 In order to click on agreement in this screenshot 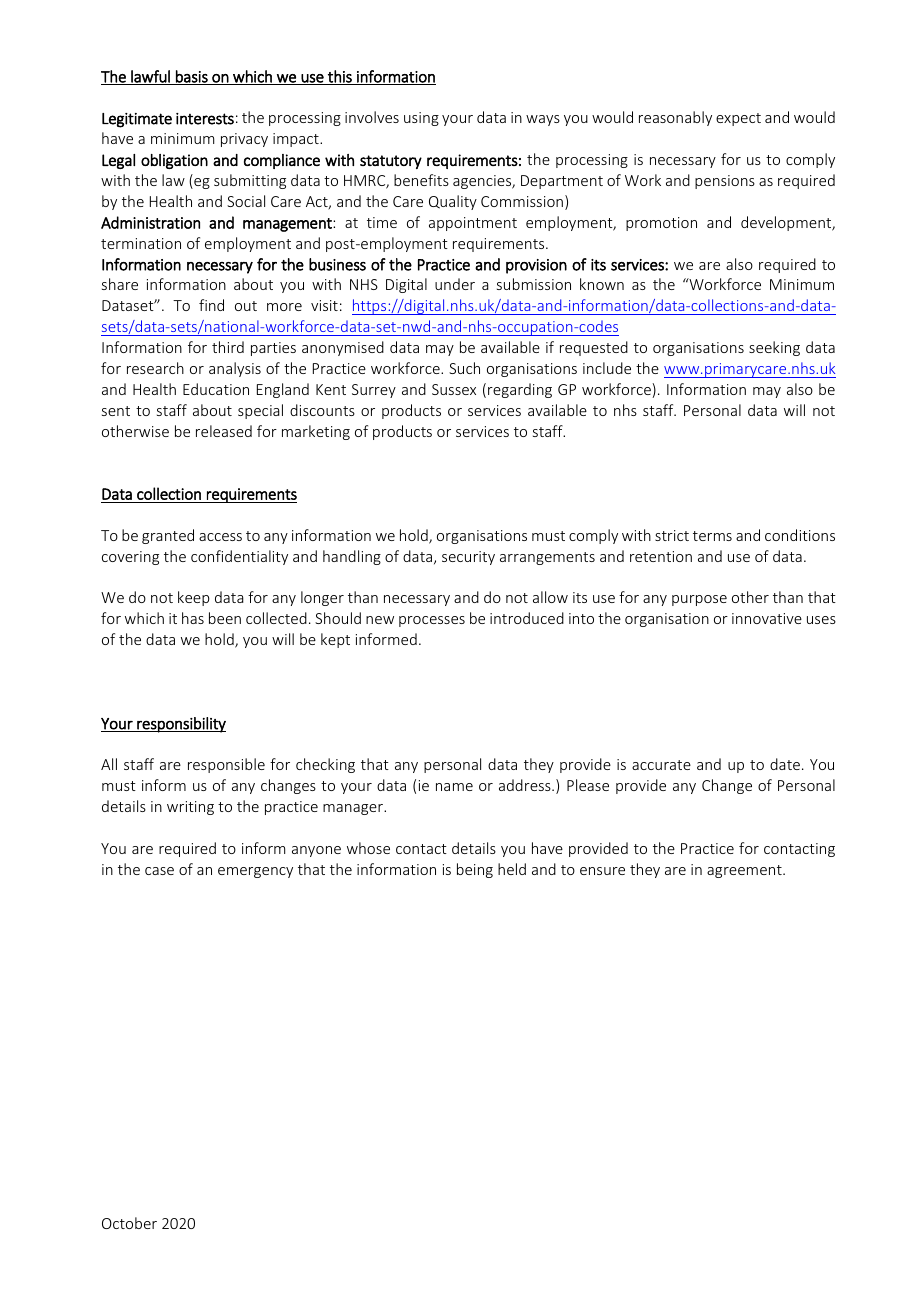, I will do `click(745, 871)`.
